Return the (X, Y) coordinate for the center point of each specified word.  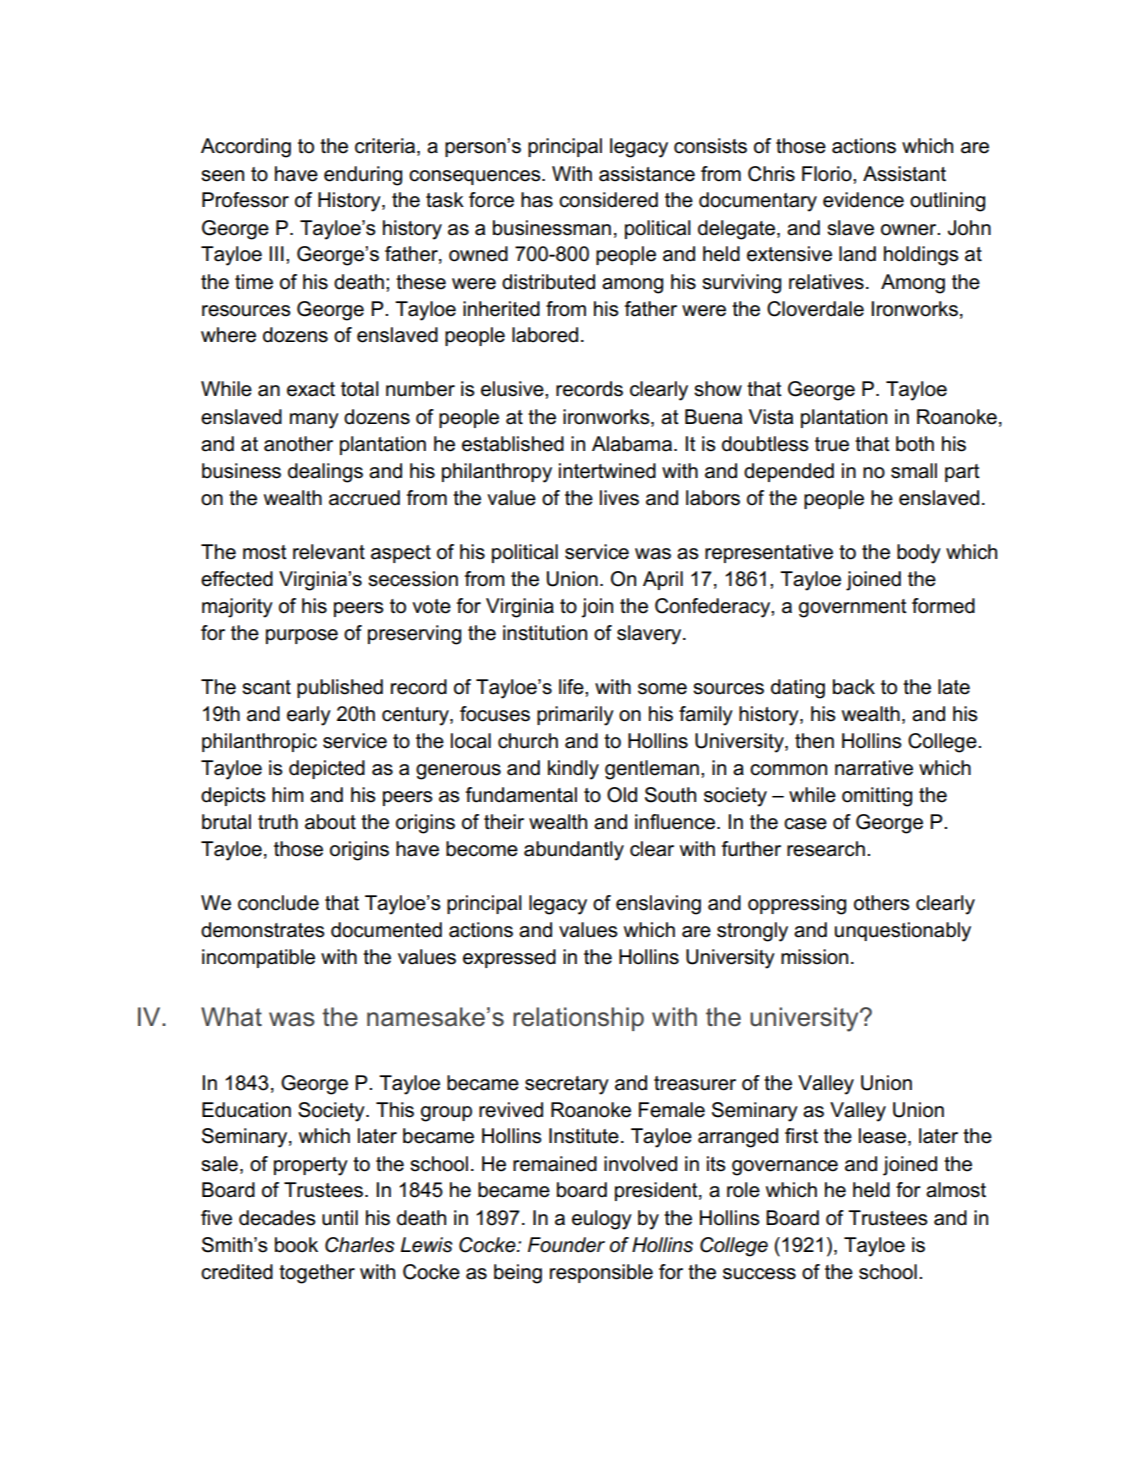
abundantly (574, 851)
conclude (278, 903)
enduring (363, 176)
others (882, 903)
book (296, 1245)
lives (619, 498)
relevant (329, 552)
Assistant (904, 174)
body (919, 554)
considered (608, 200)
